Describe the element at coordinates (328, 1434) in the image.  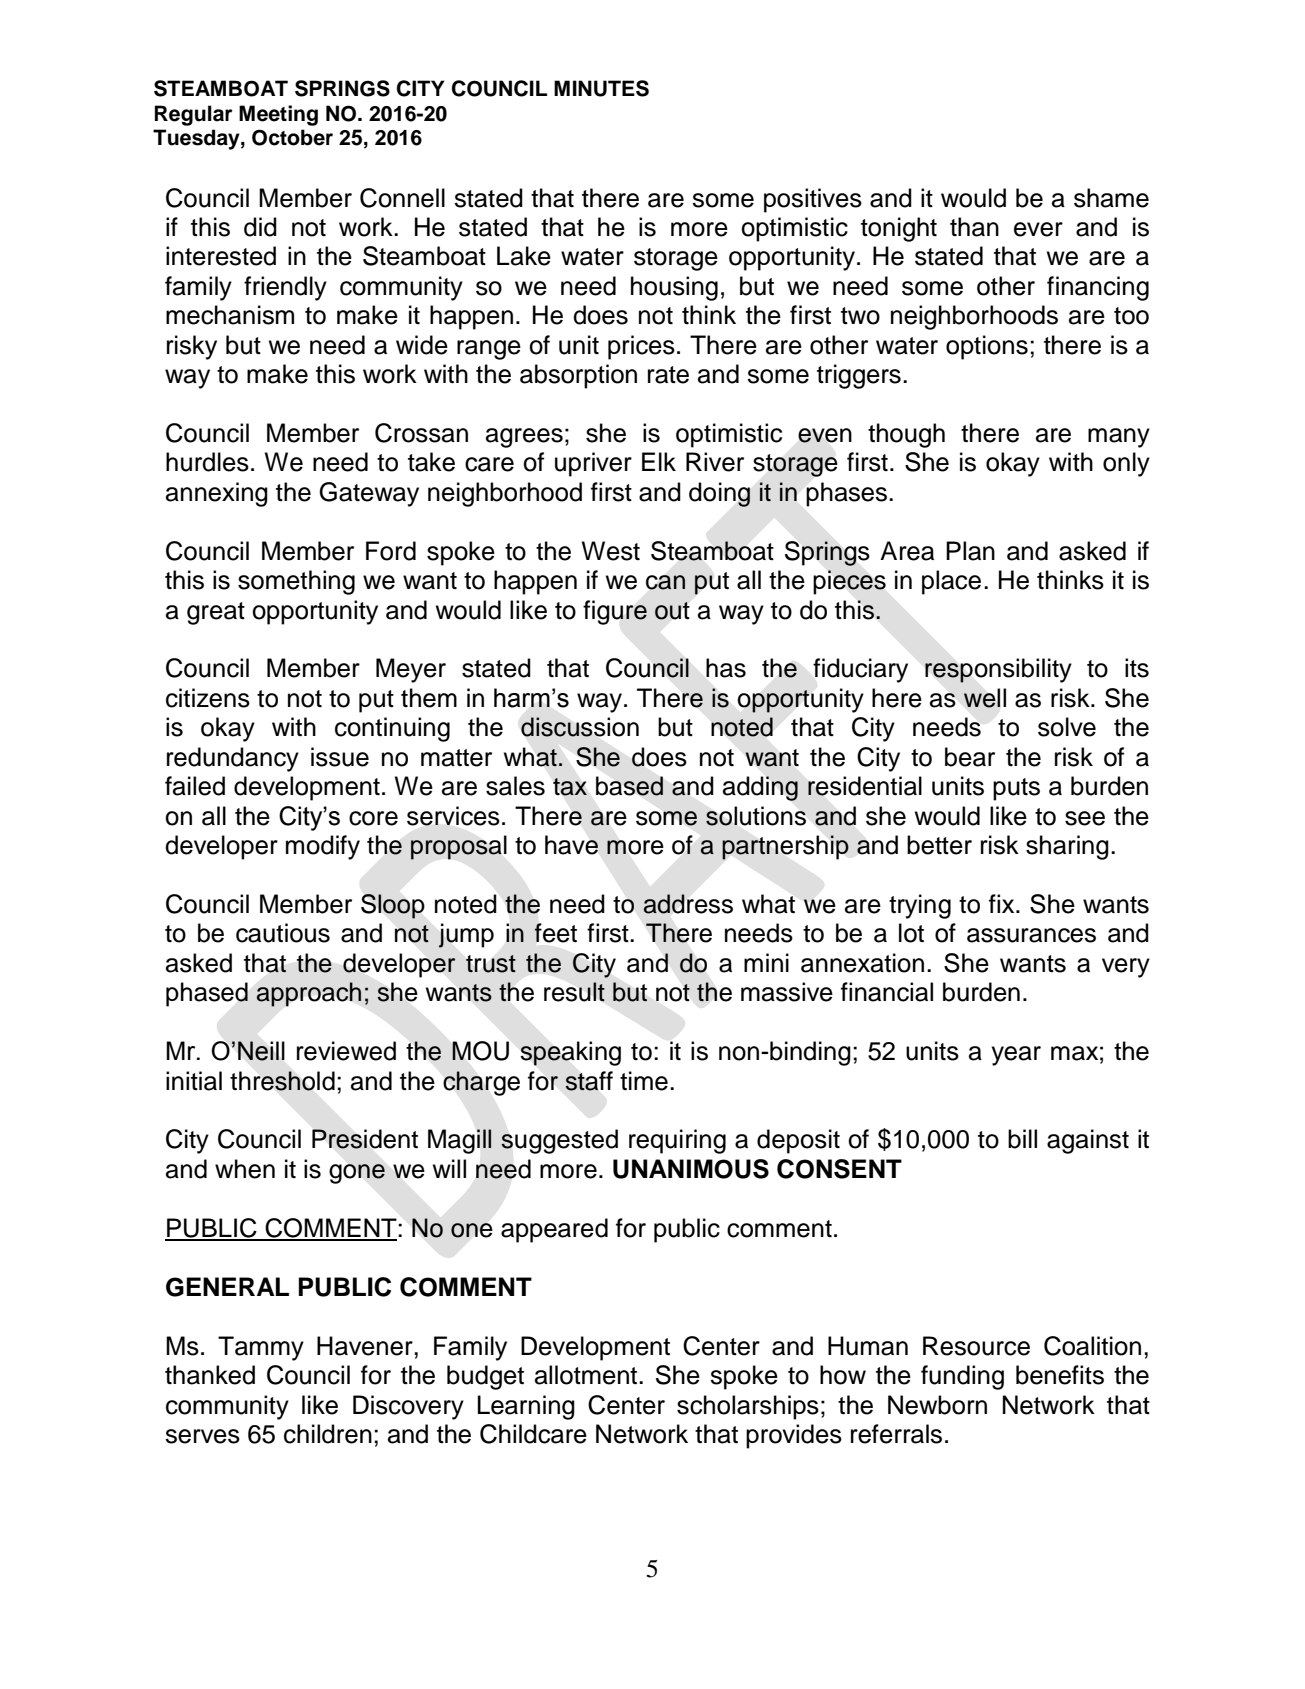
I see `children` at that location.
